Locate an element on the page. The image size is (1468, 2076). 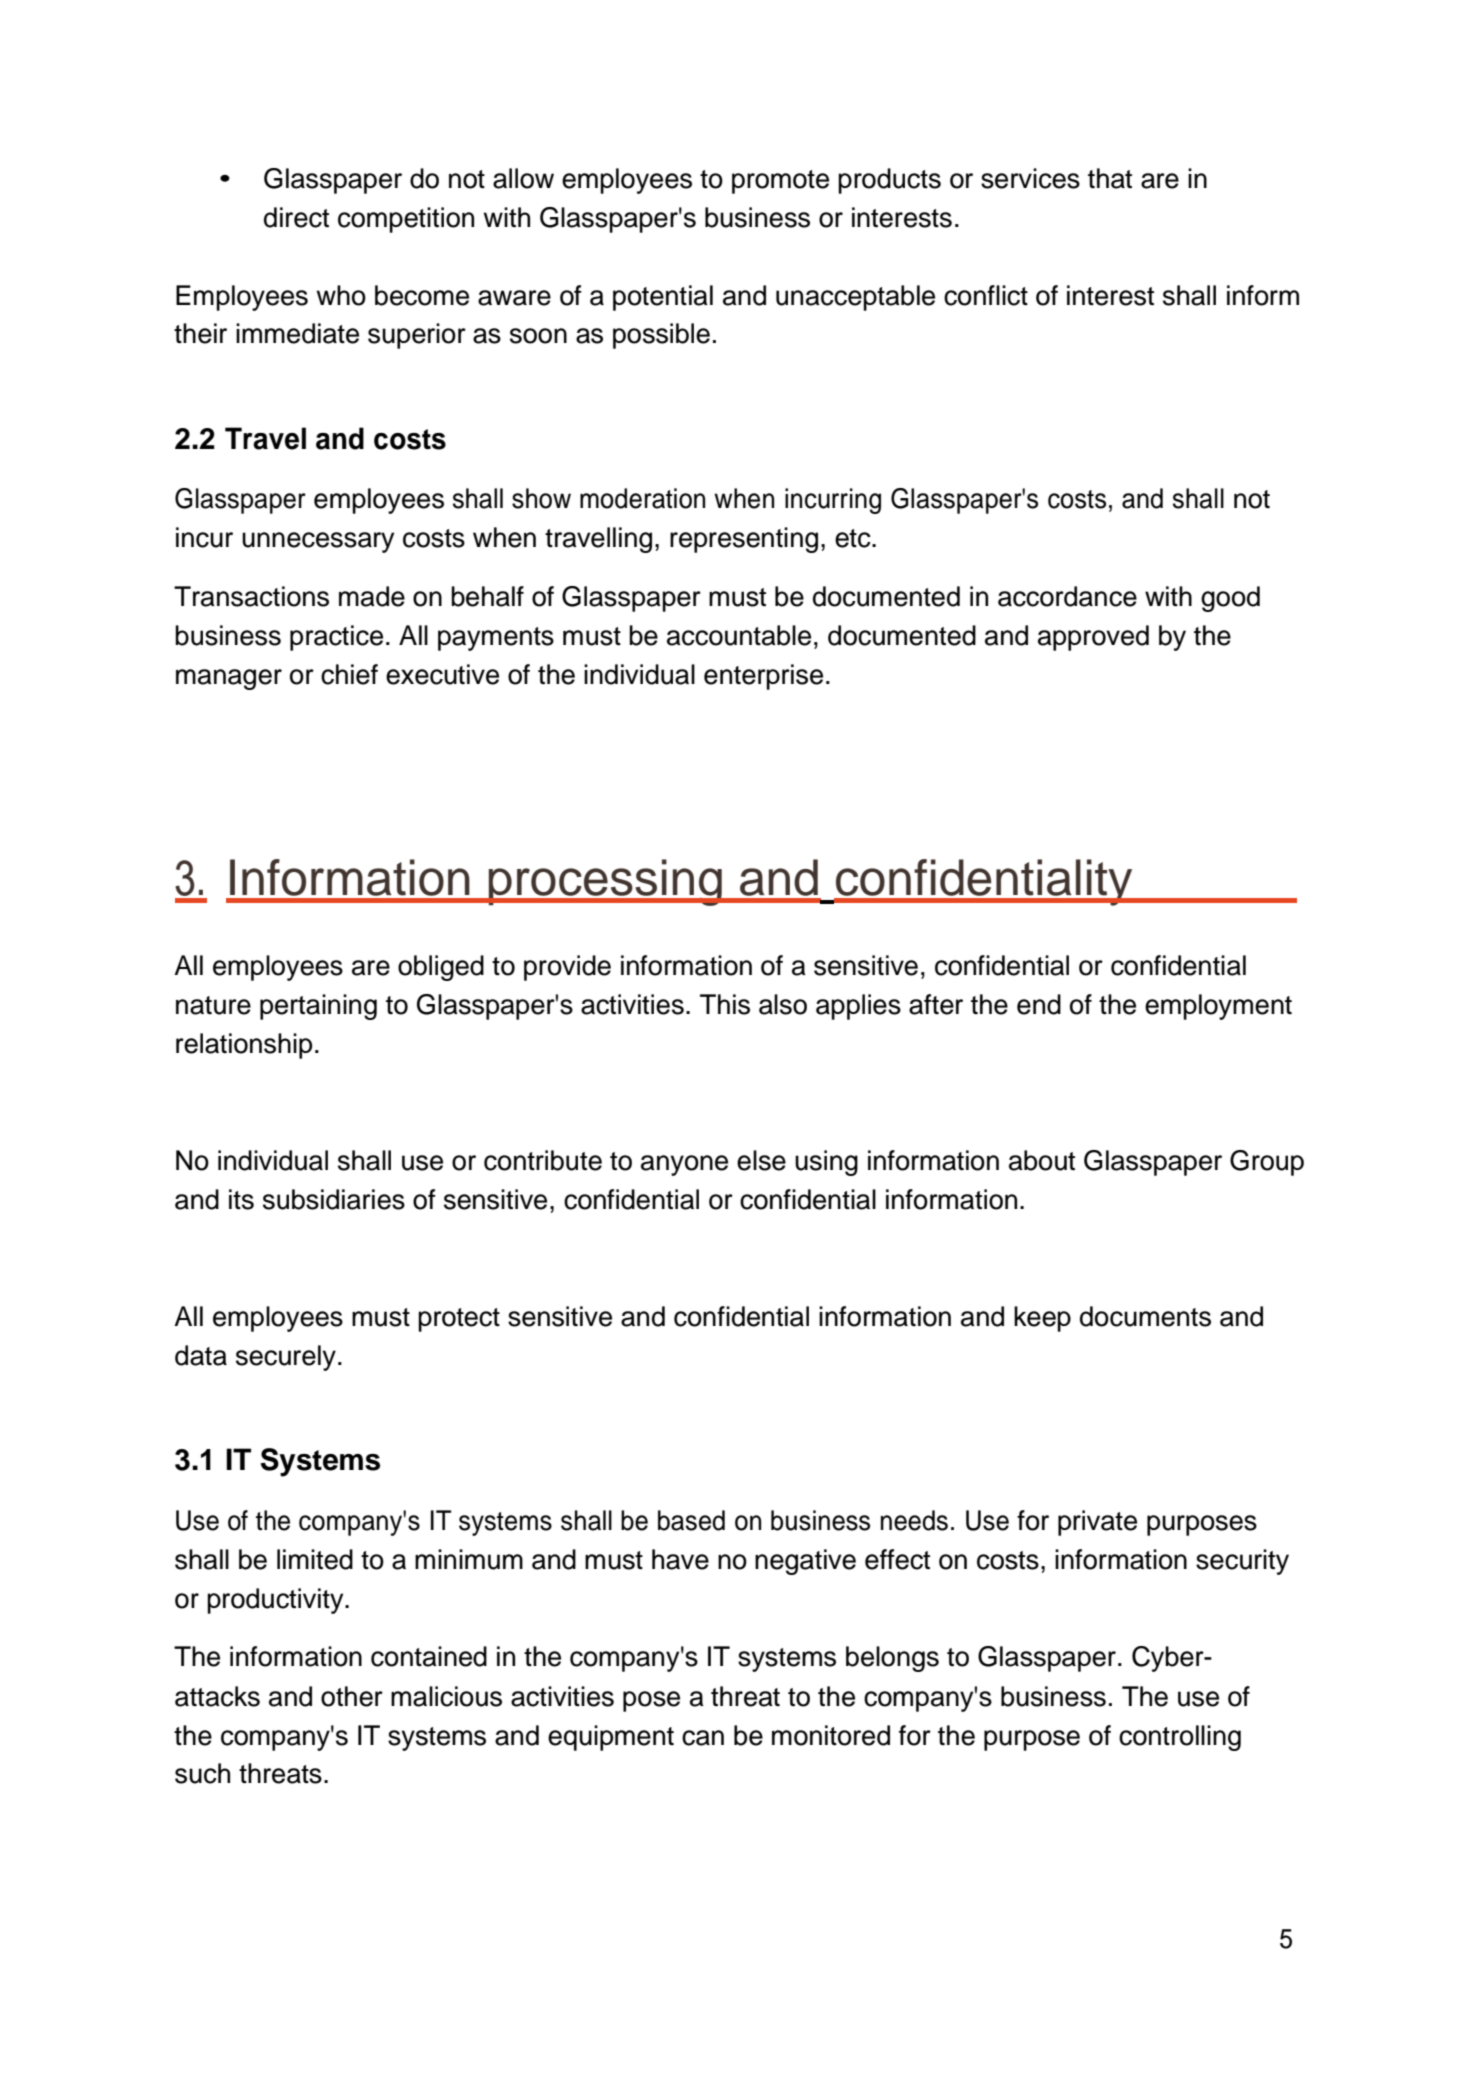
documents is located at coordinates (1145, 1316).
